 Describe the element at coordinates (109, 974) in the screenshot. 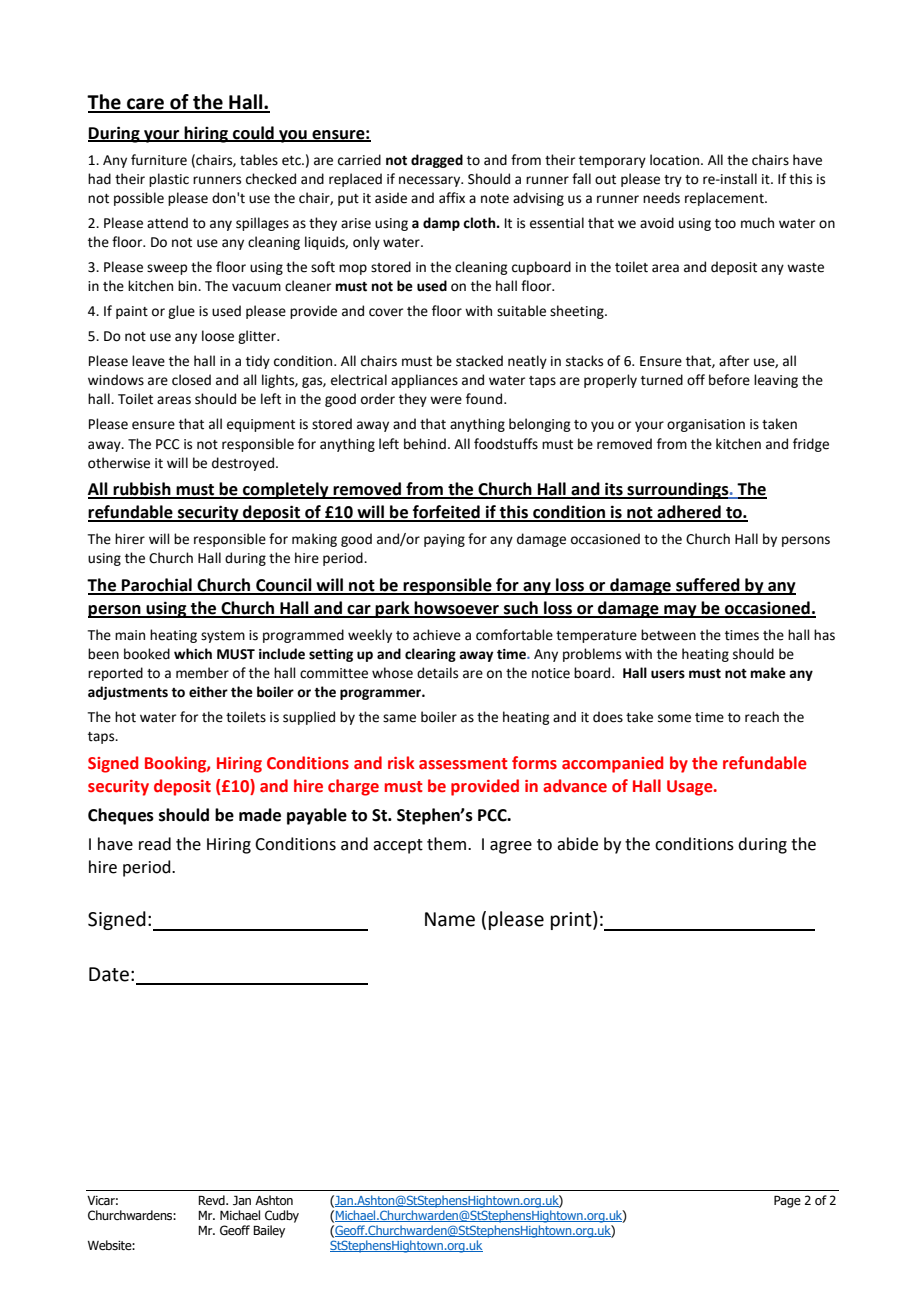

I see `Date` at that location.
